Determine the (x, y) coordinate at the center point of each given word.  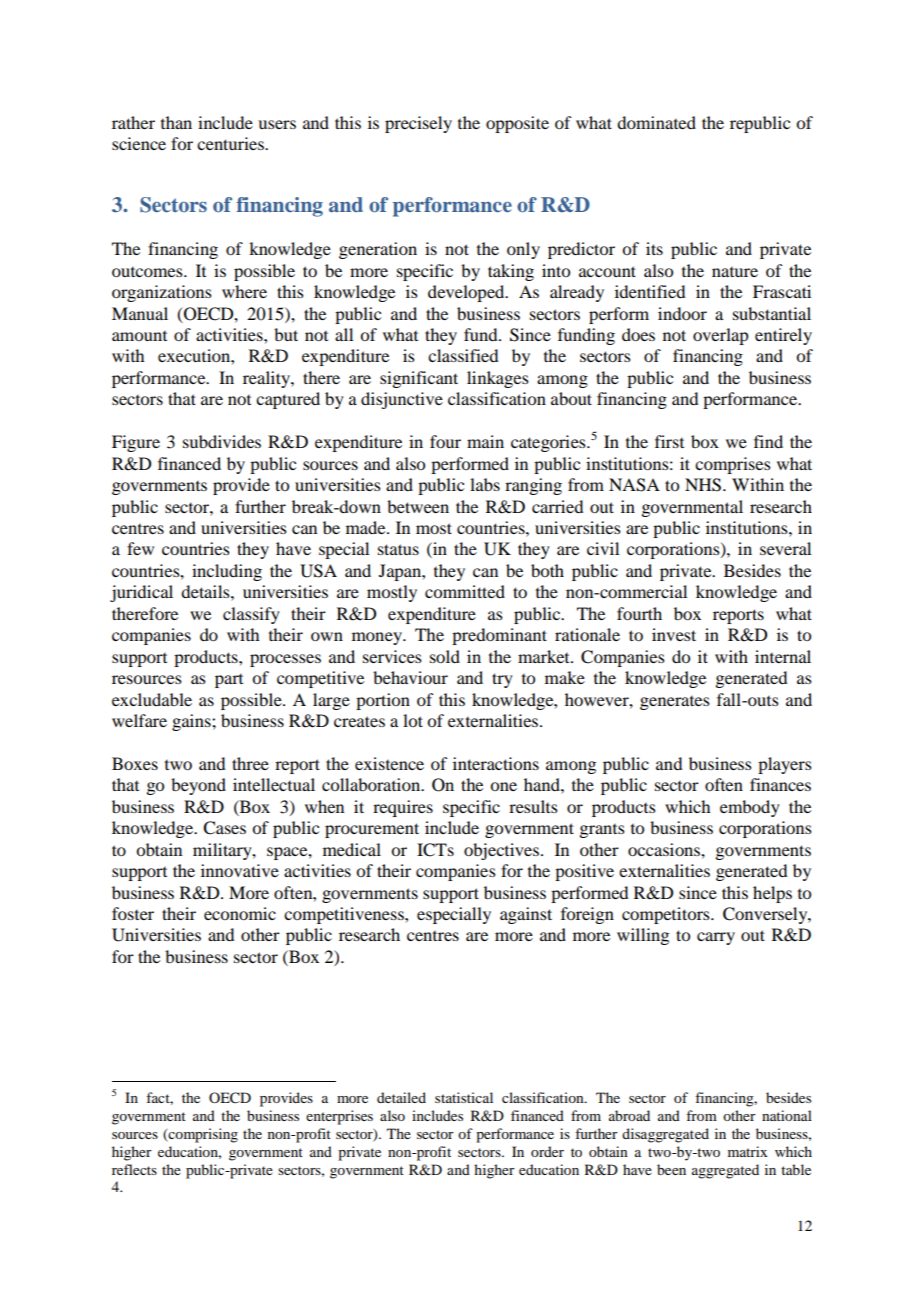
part (229, 681)
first (669, 441)
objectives (501, 851)
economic (240, 913)
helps (772, 894)
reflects (134, 1169)
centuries (231, 143)
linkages (498, 379)
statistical (464, 1097)
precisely (418, 124)
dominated (656, 122)
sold (445, 656)
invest (674, 634)
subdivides (222, 441)
